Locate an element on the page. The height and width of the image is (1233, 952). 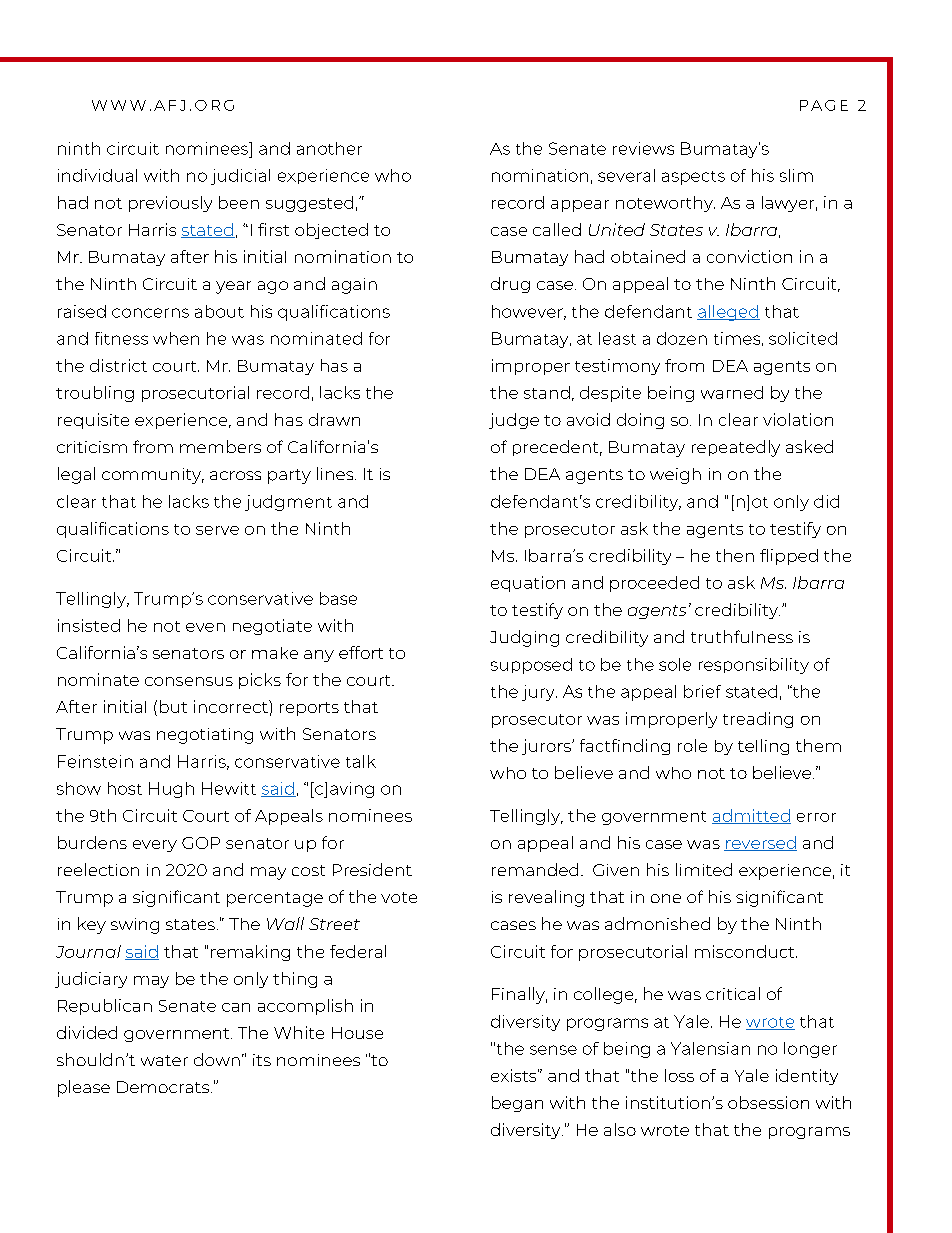
even is located at coordinates (205, 627).
